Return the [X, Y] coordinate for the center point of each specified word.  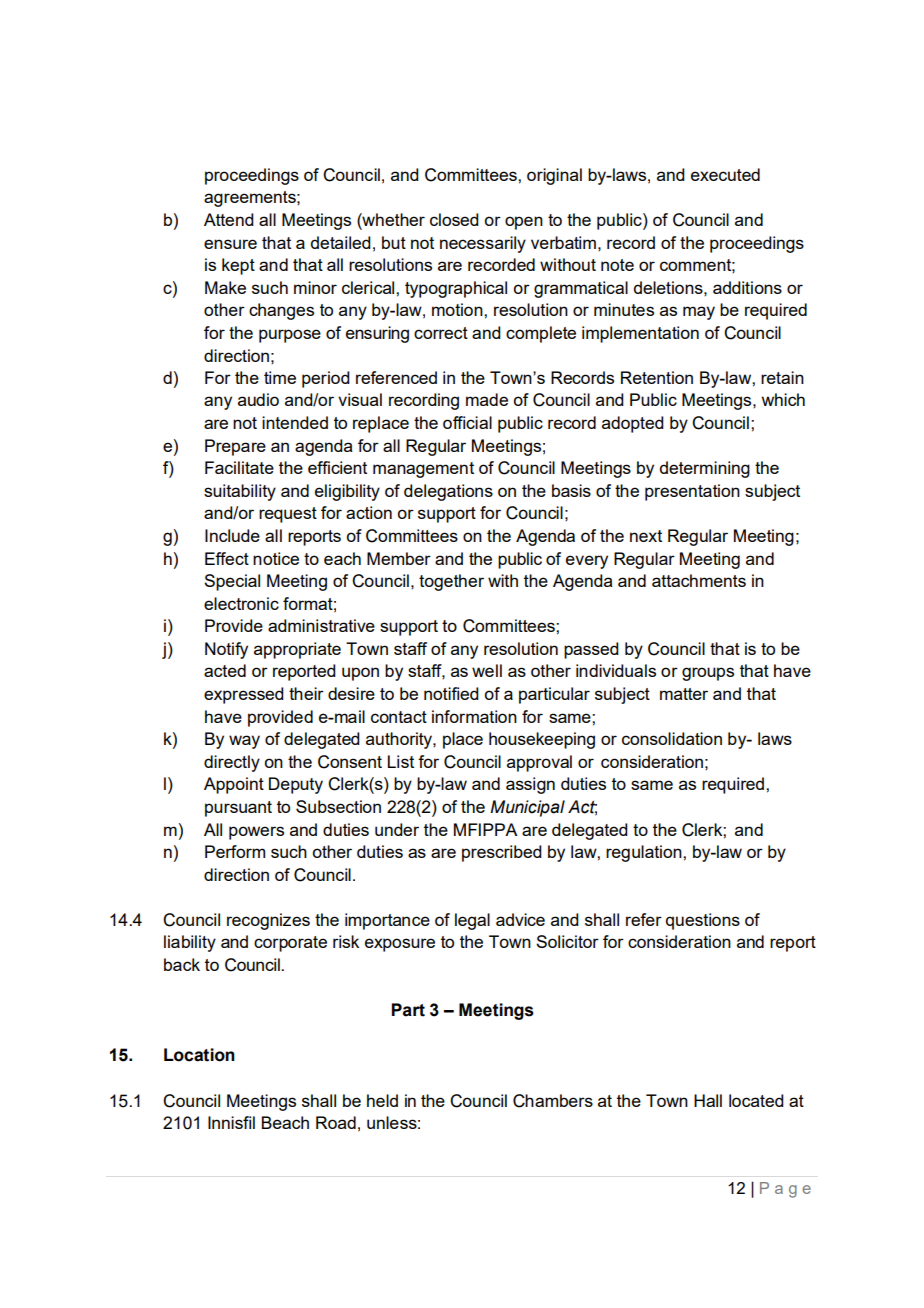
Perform [235, 851]
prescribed [502, 853]
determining [705, 469]
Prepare [235, 447]
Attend [229, 219]
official [467, 422]
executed [725, 174]
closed [454, 219]
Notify [226, 650]
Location [199, 1055]
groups [708, 674]
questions [703, 921]
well [487, 670]
